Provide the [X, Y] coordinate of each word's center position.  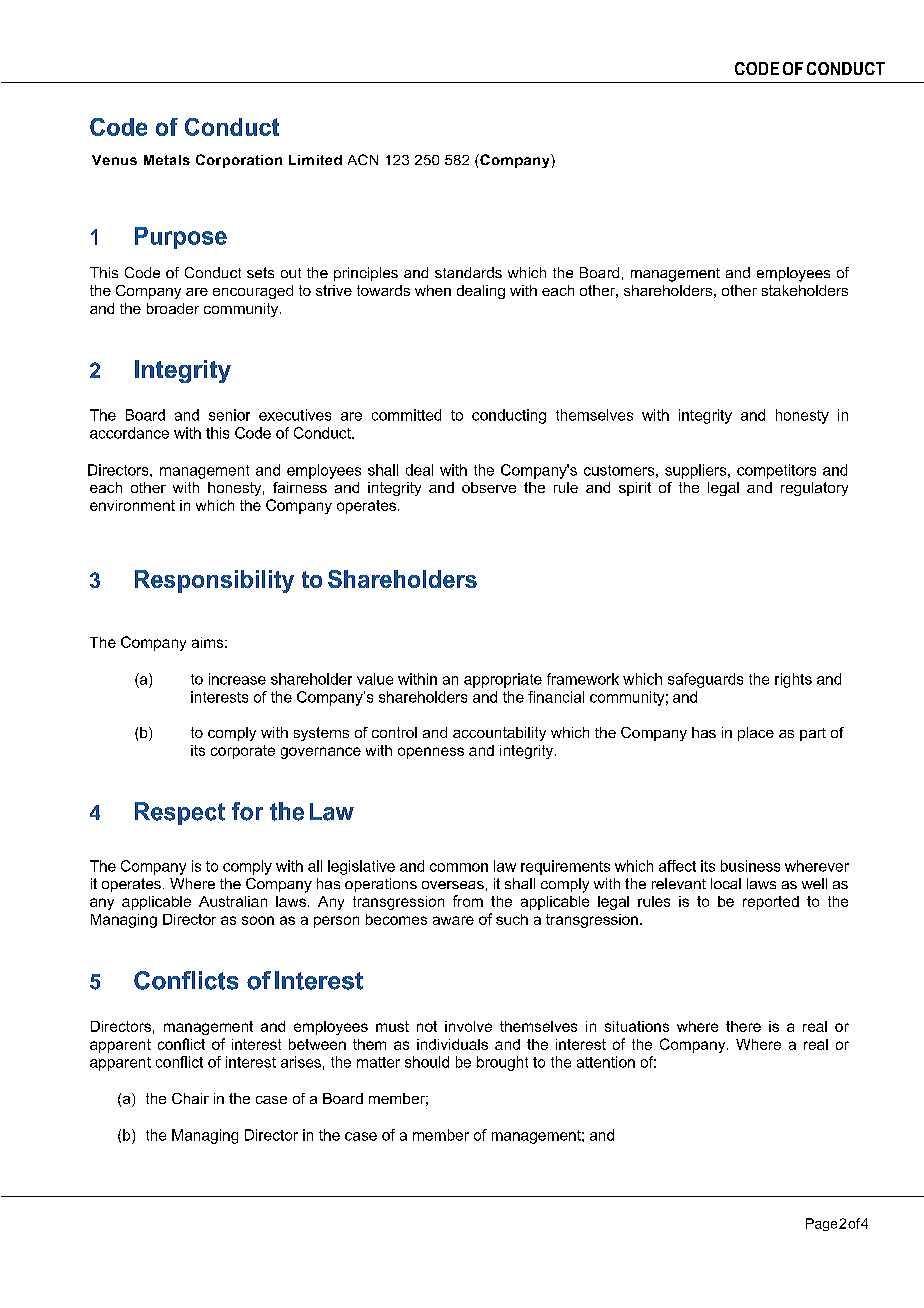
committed [406, 415]
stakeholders [805, 290]
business [750, 866]
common [459, 867]
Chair [190, 1098]
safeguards [705, 680]
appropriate [503, 680]
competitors [776, 471]
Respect [180, 813]
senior [229, 415]
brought [502, 1063]
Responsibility [214, 581]
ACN [363, 159]
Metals [167, 160]
